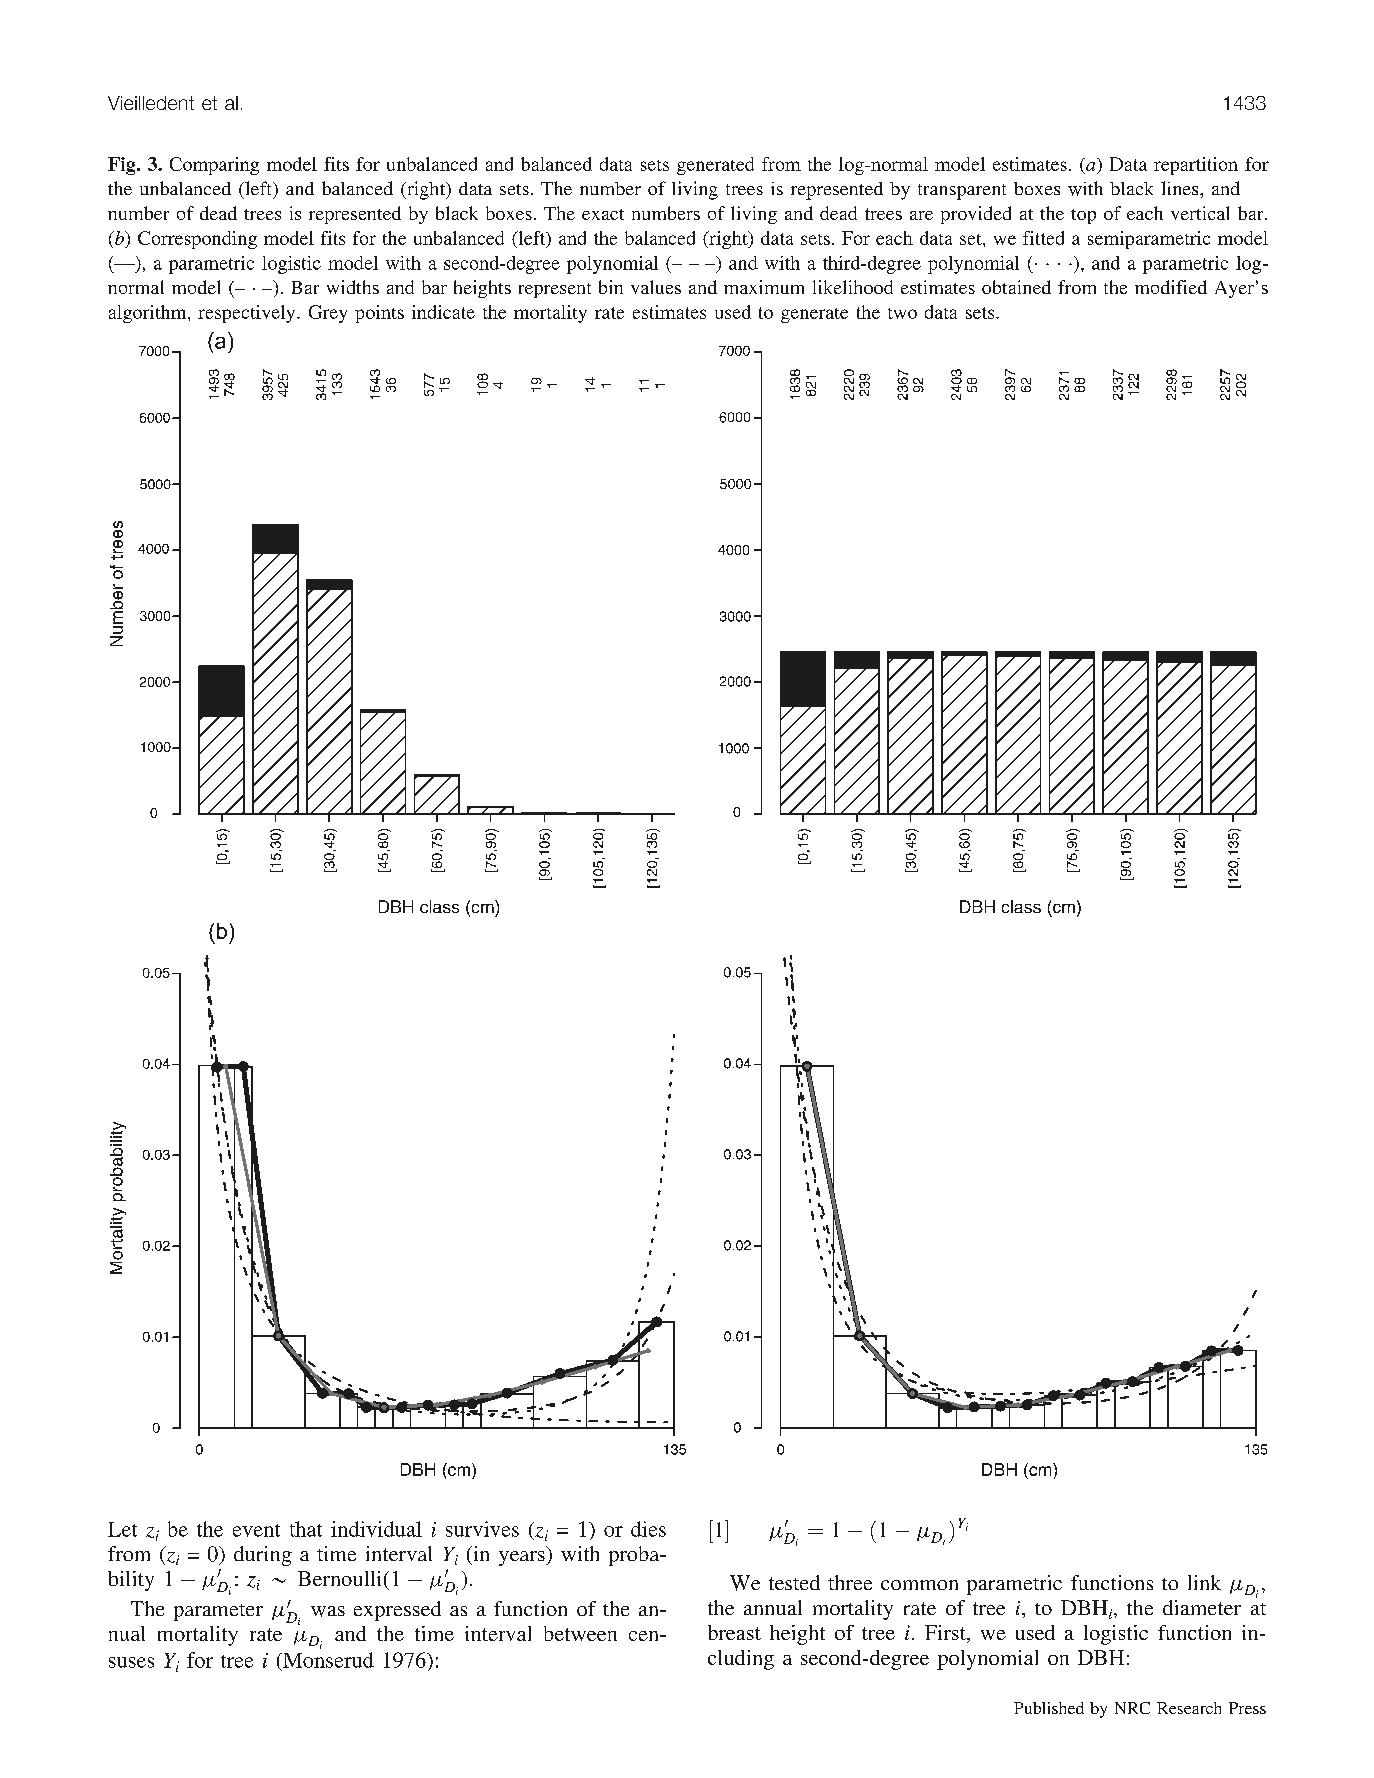 Image resolution: width=1374 pixels, height=1778 pixels. I want to click on parameter, so click(218, 1612).
